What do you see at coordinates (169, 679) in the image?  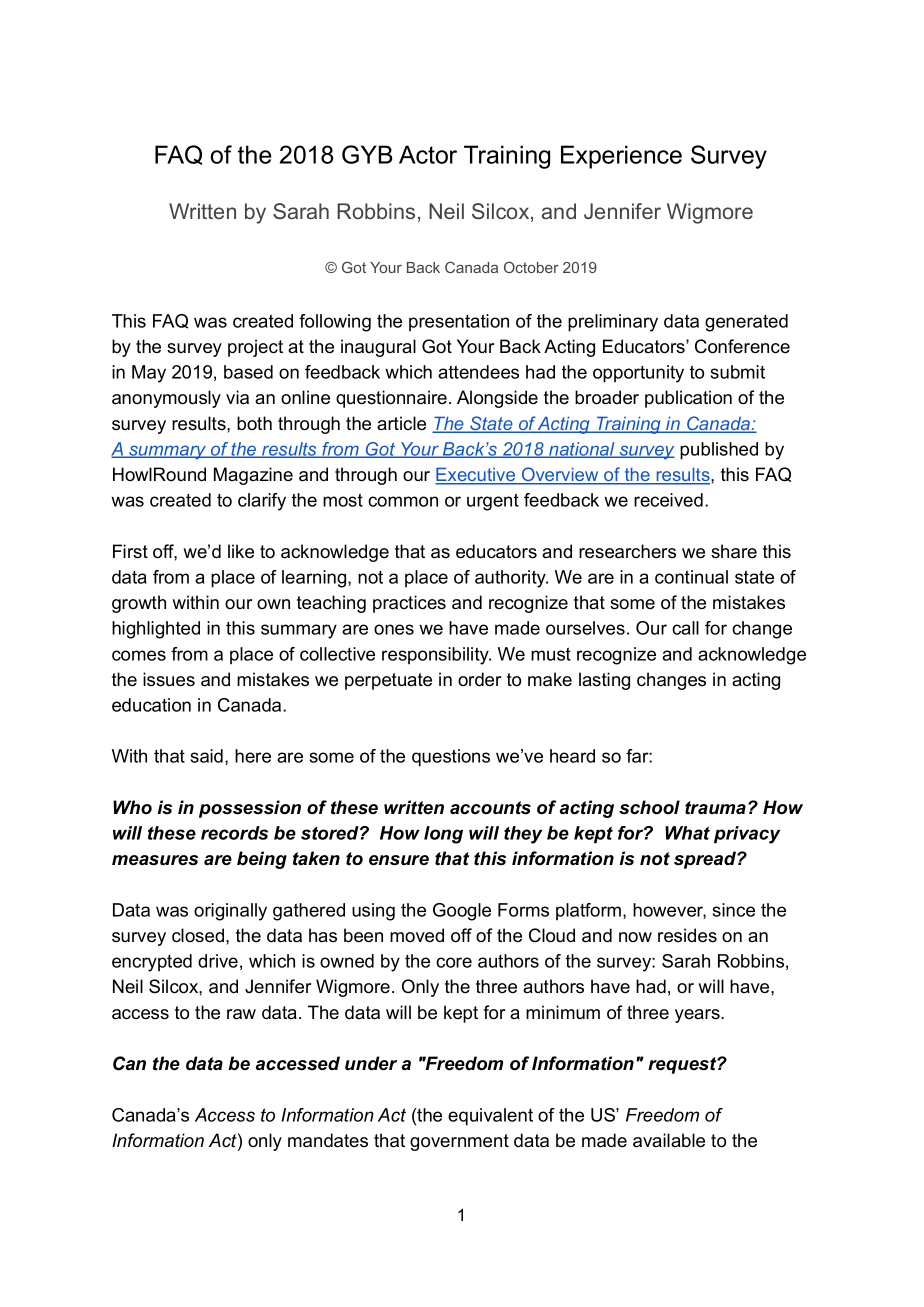 I see `issues` at bounding box center [169, 679].
